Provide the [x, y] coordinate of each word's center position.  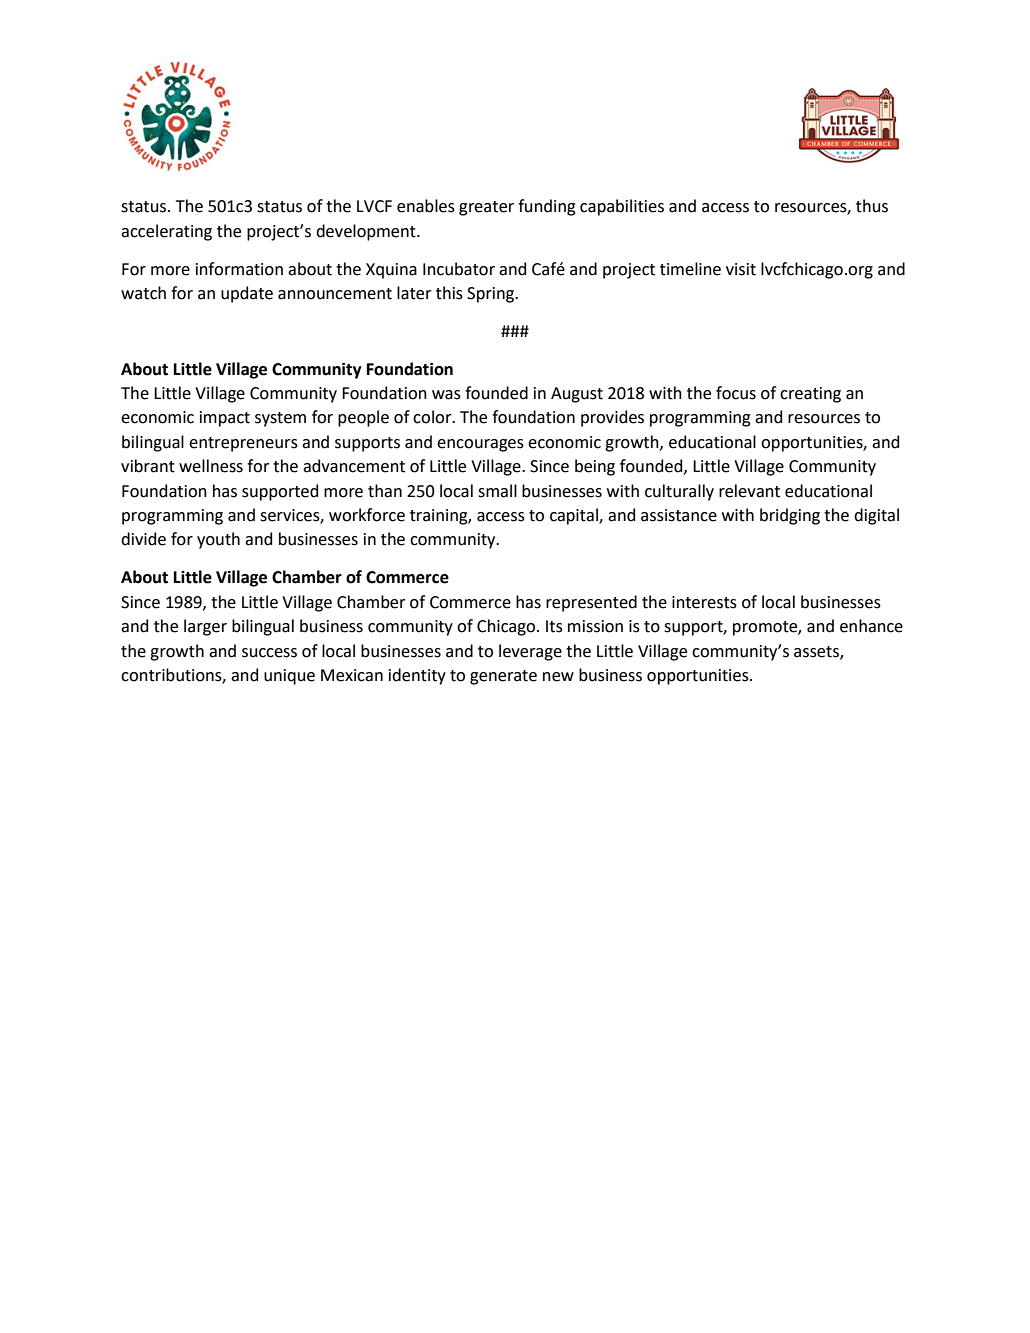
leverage [530, 652]
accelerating [166, 232]
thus [872, 206]
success [269, 653]
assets [817, 652]
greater [486, 208]
